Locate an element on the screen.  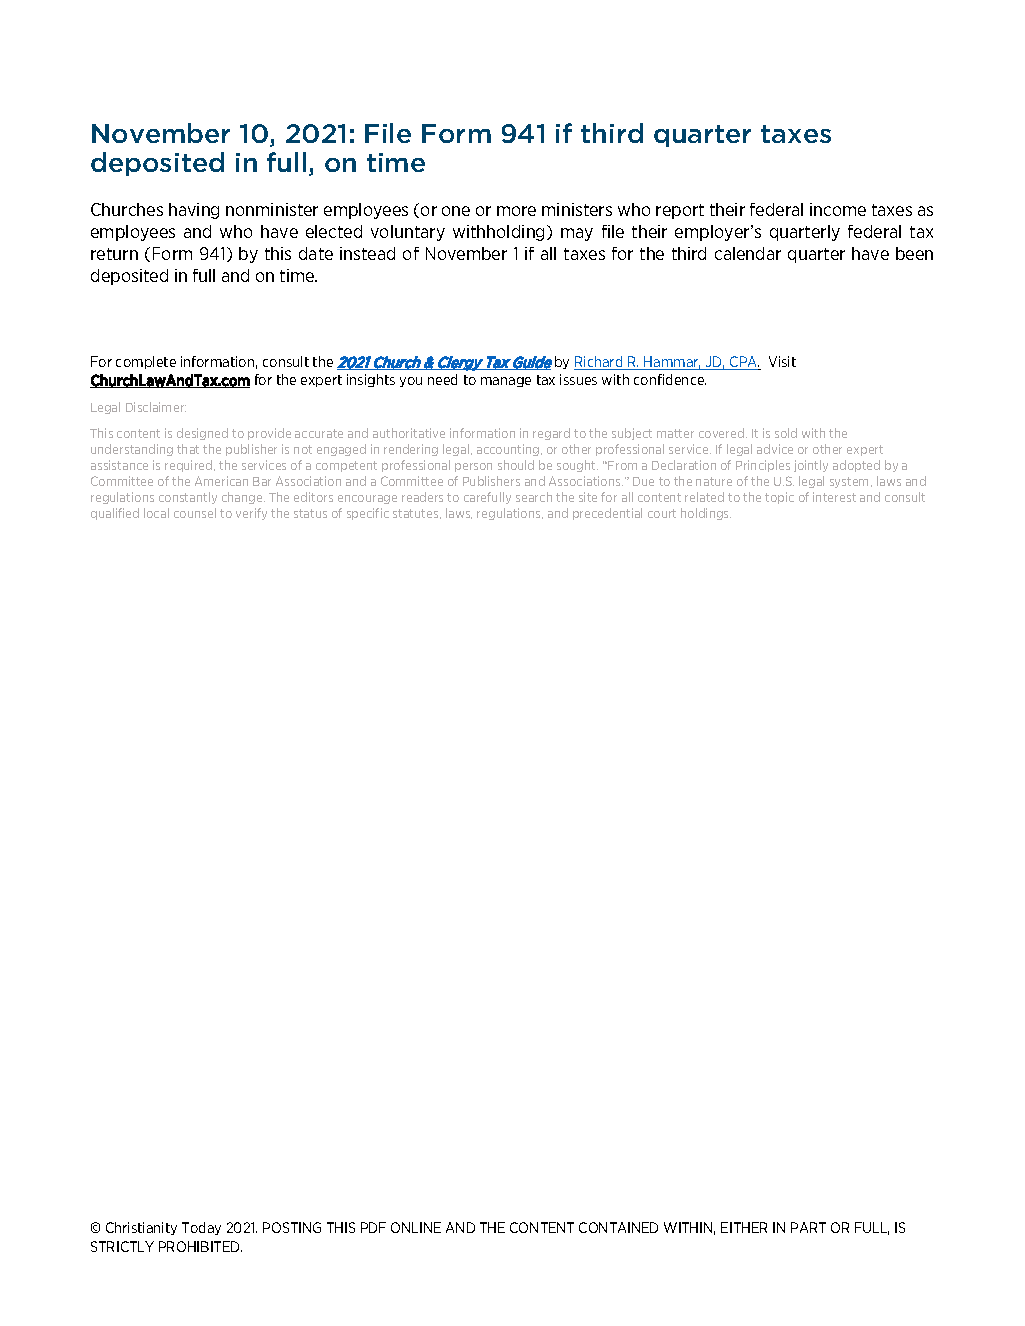
ONLINE is located at coordinates (416, 1227).
